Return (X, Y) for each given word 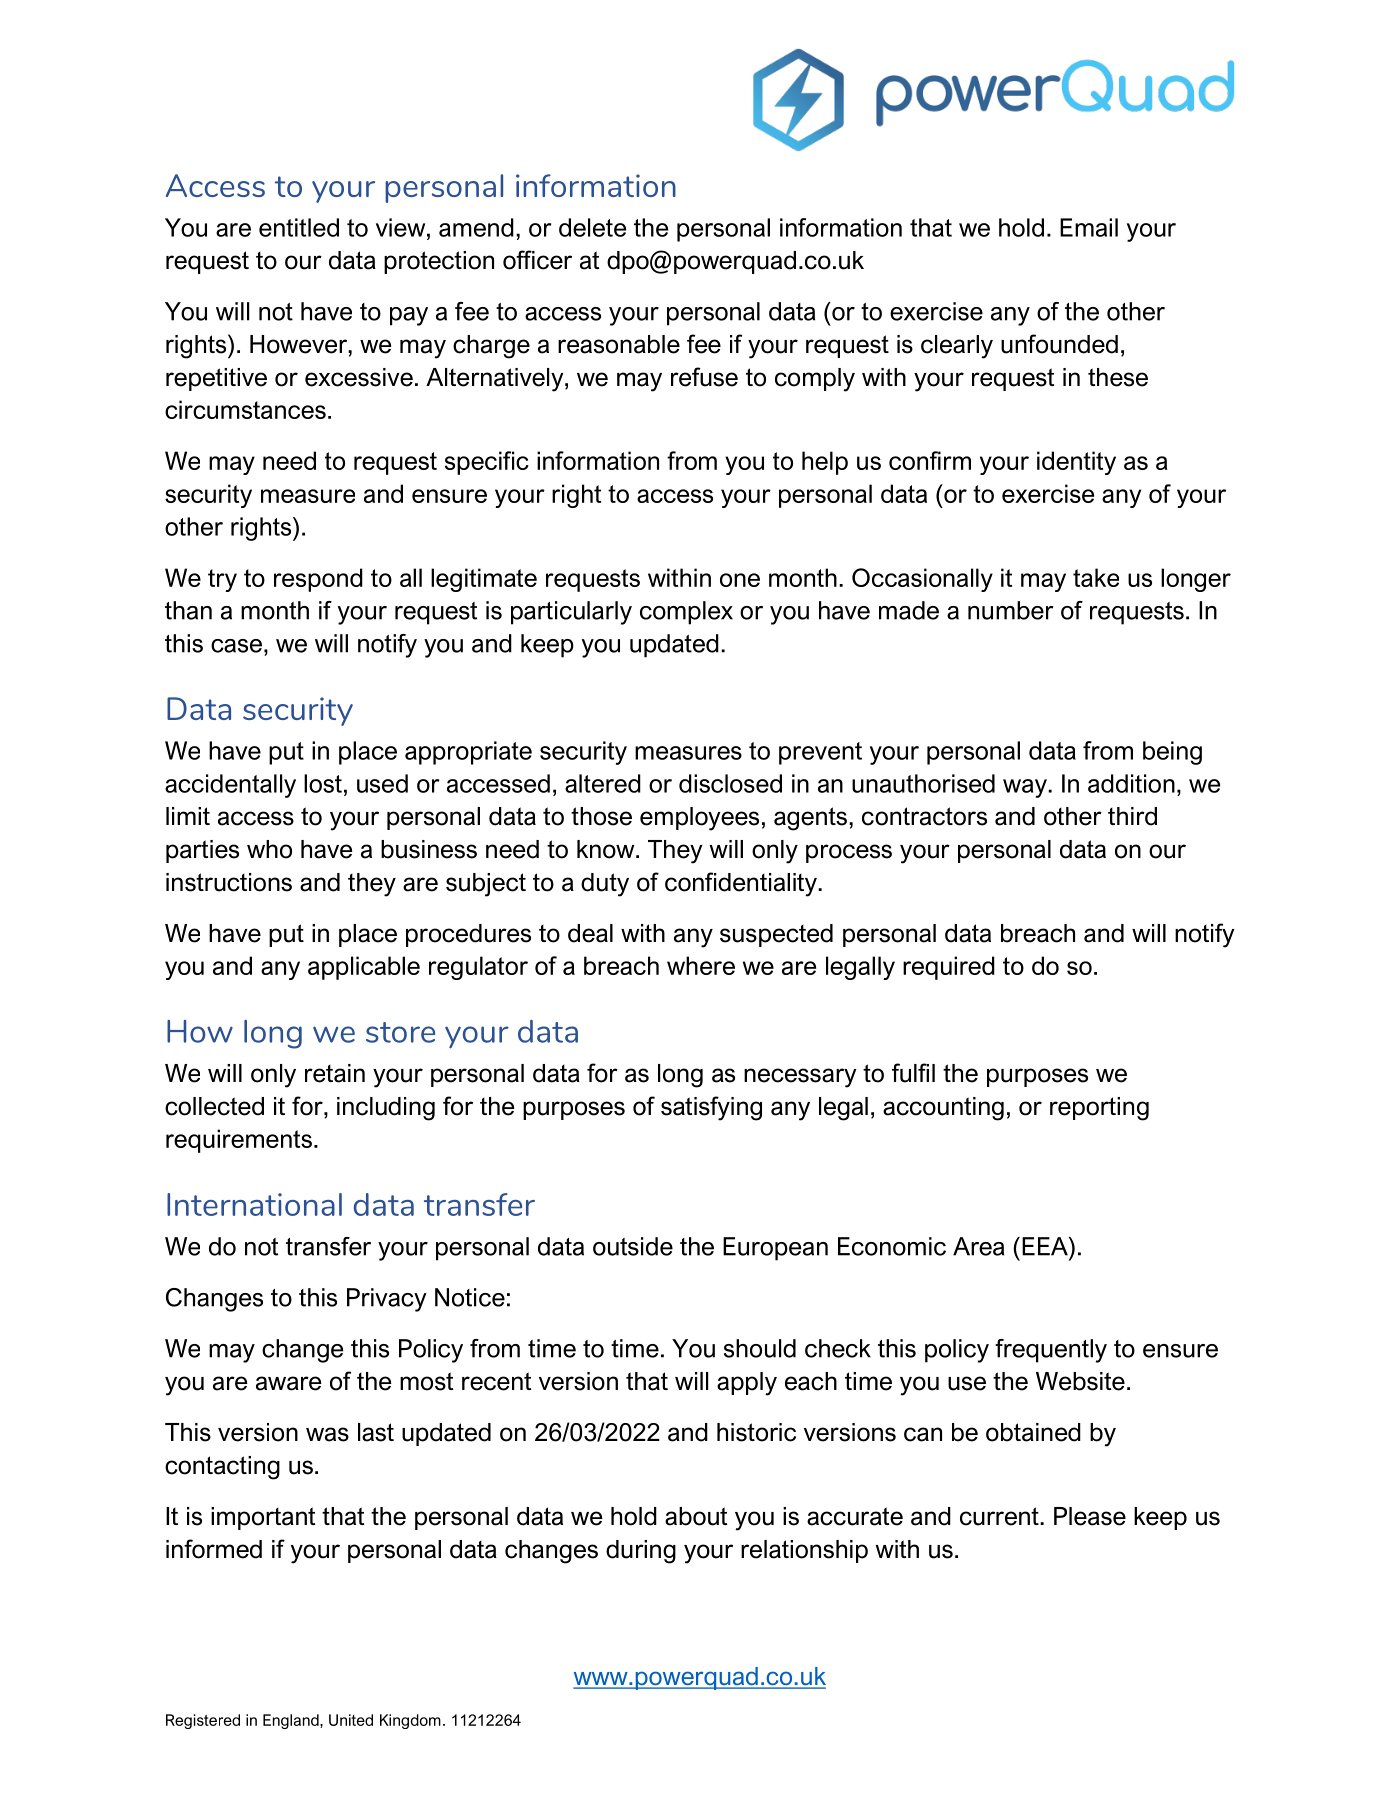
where (701, 965)
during (641, 1552)
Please (1090, 1516)
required (949, 968)
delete (592, 227)
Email (1089, 227)
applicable (364, 968)
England (292, 1721)
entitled (299, 227)
